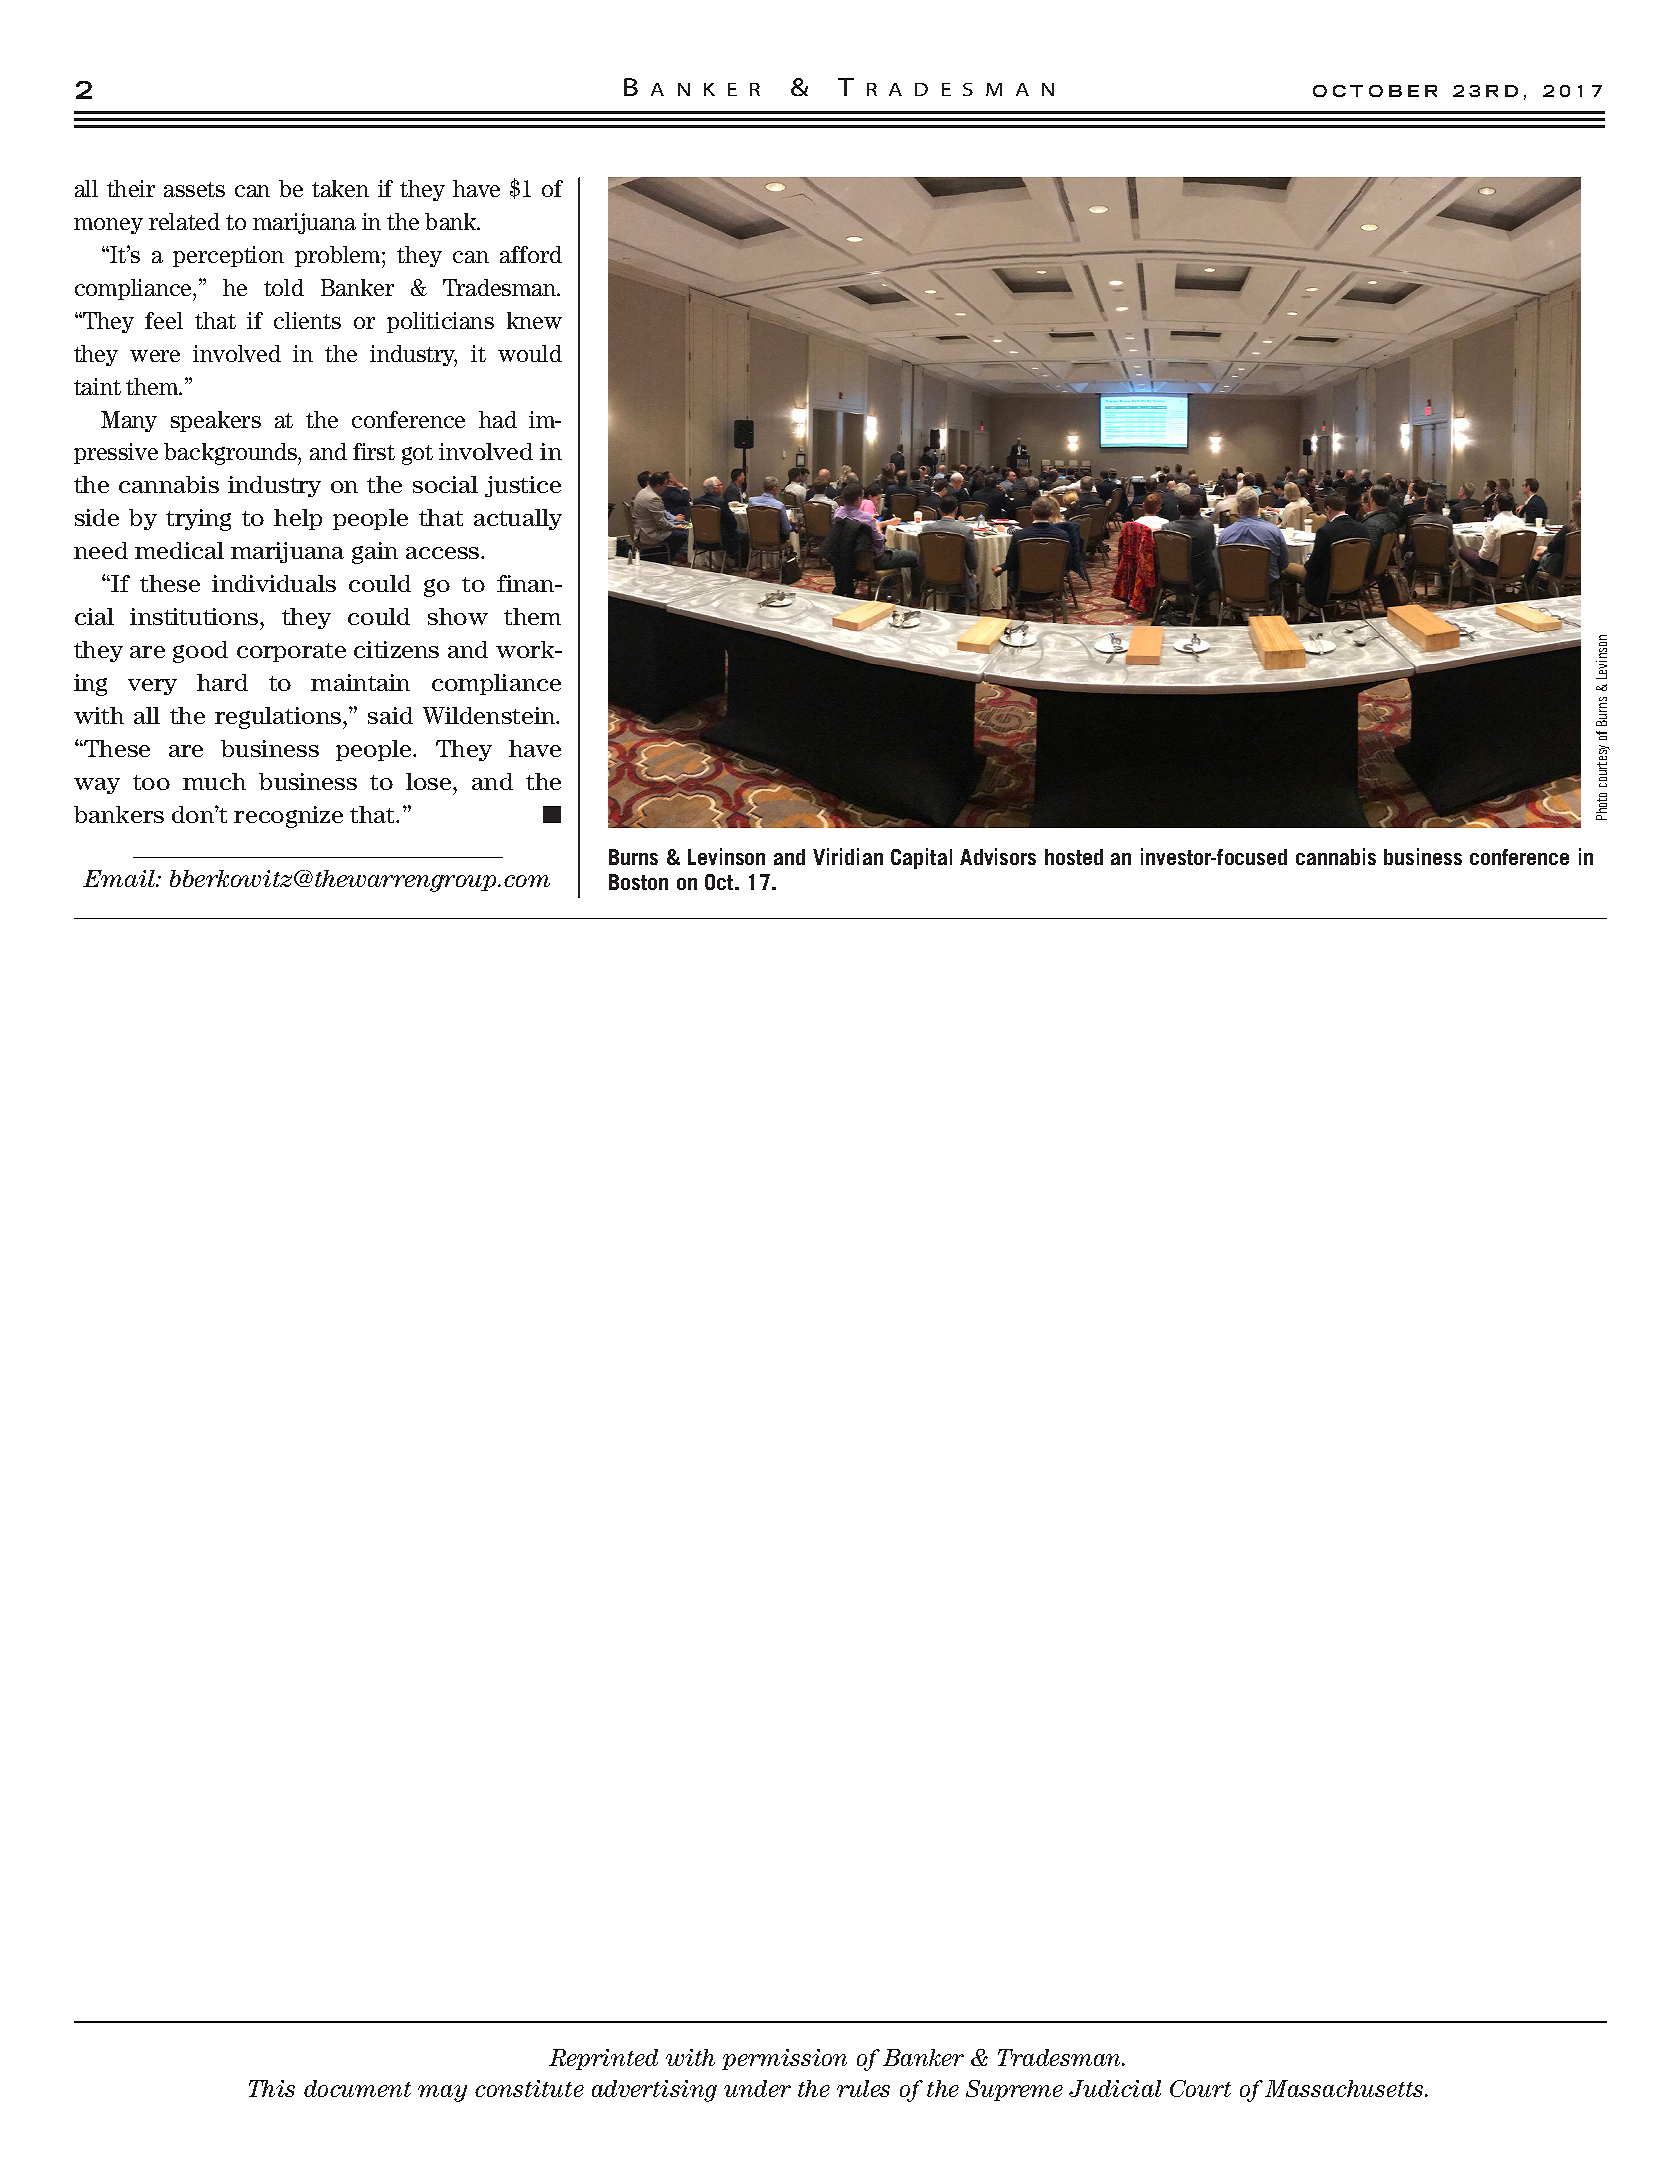 This screenshot has width=1679, height=2173. Describe the element at coordinates (214, 781) in the screenshot. I see `much` at that location.
